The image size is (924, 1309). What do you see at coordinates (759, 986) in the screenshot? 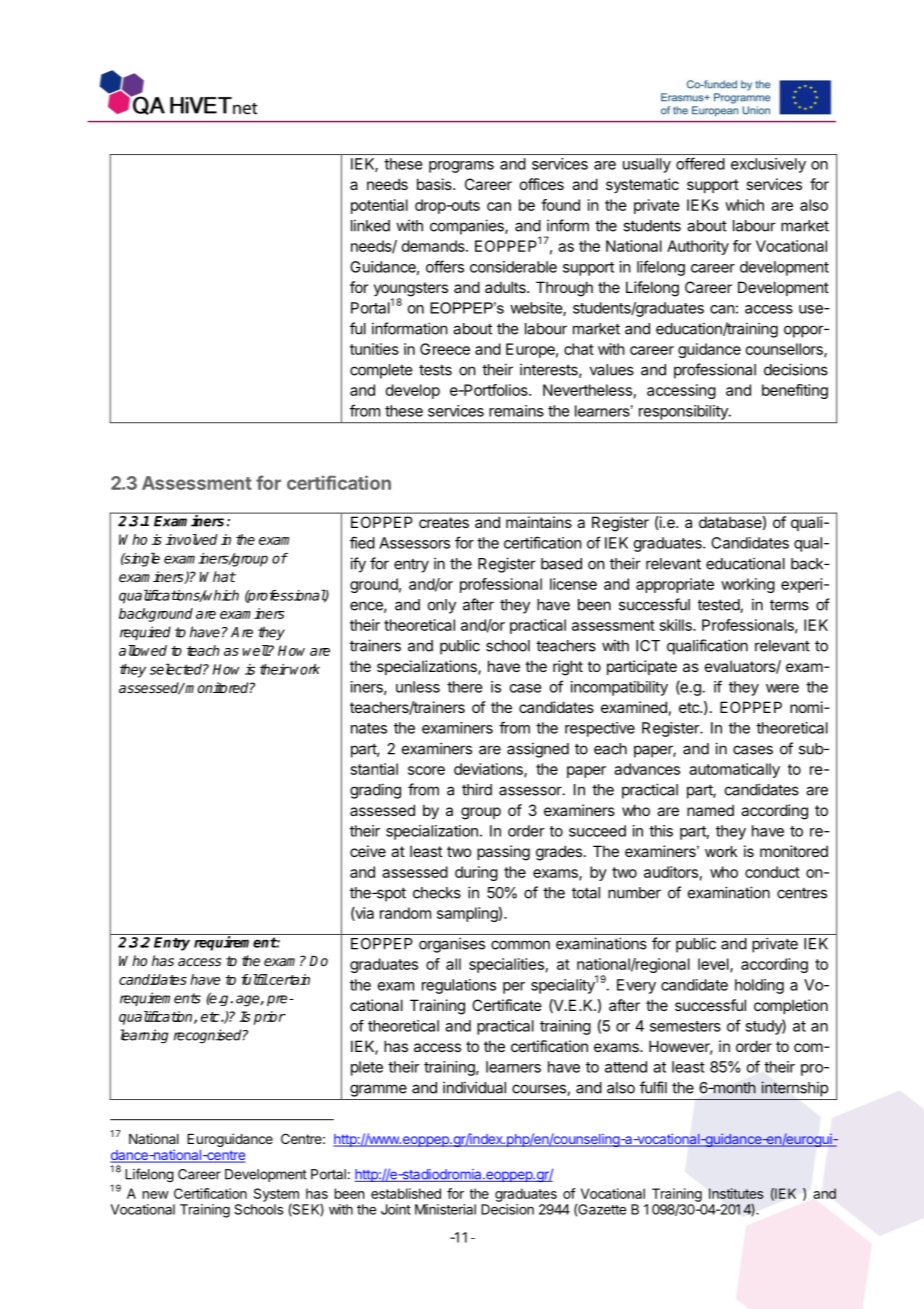
I see `holding` at bounding box center [759, 986].
